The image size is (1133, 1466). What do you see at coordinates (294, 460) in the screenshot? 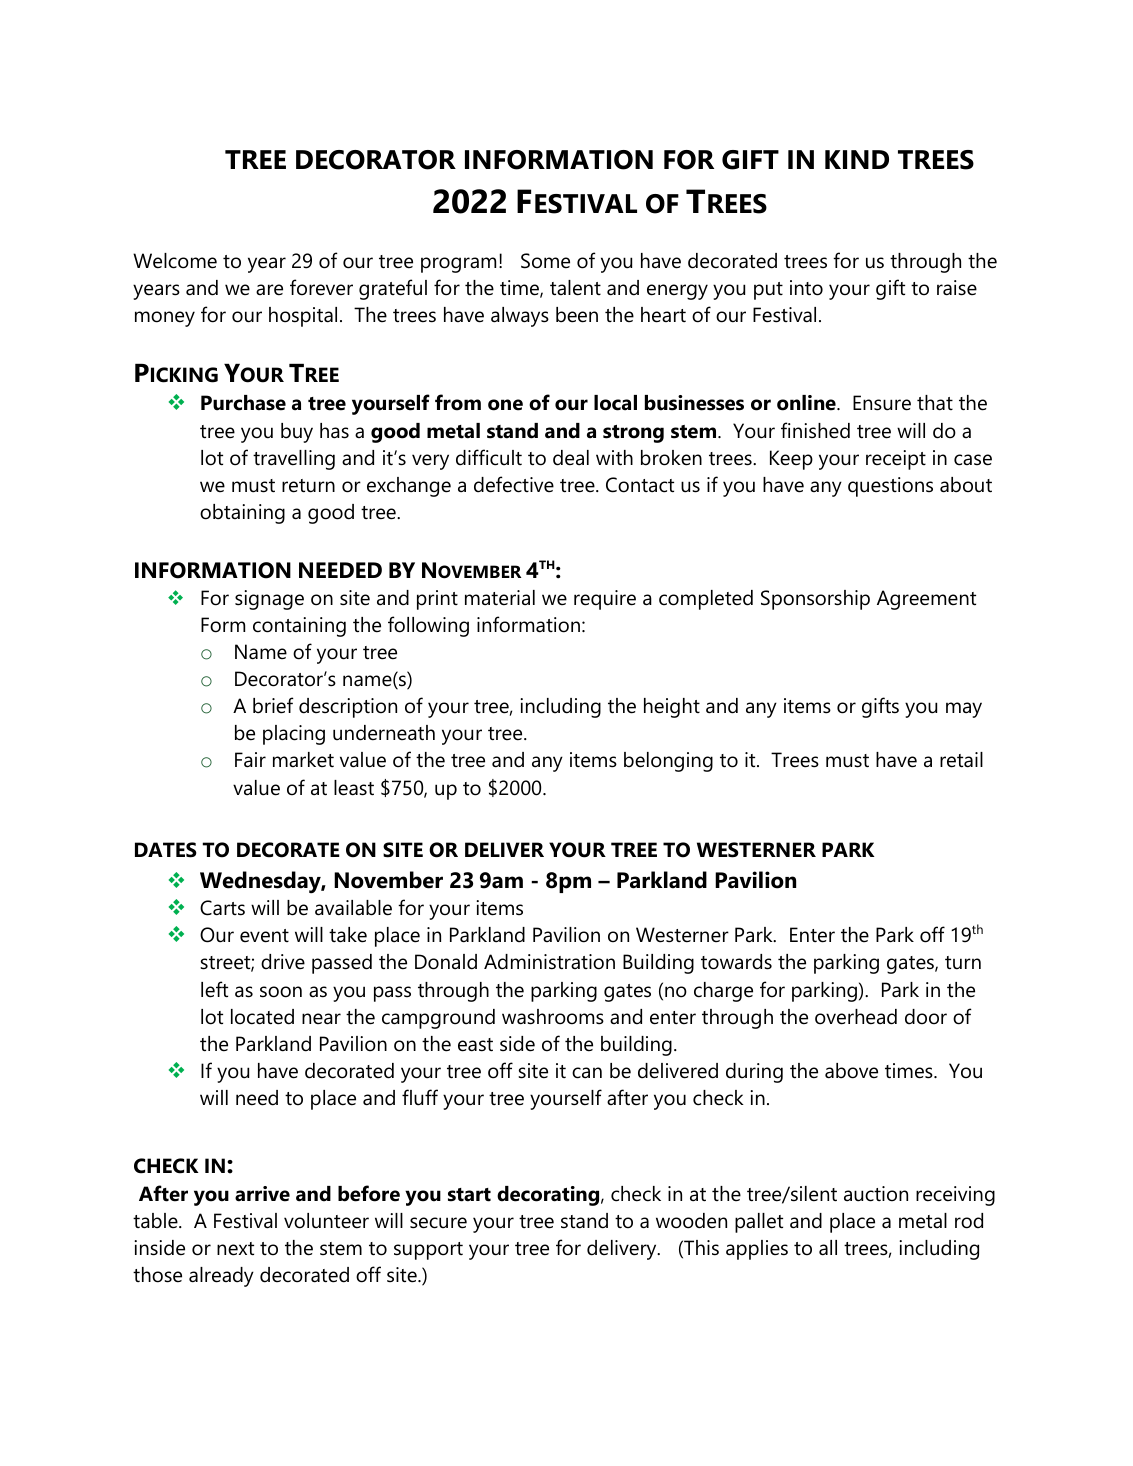
I see `travelling` at bounding box center [294, 460].
